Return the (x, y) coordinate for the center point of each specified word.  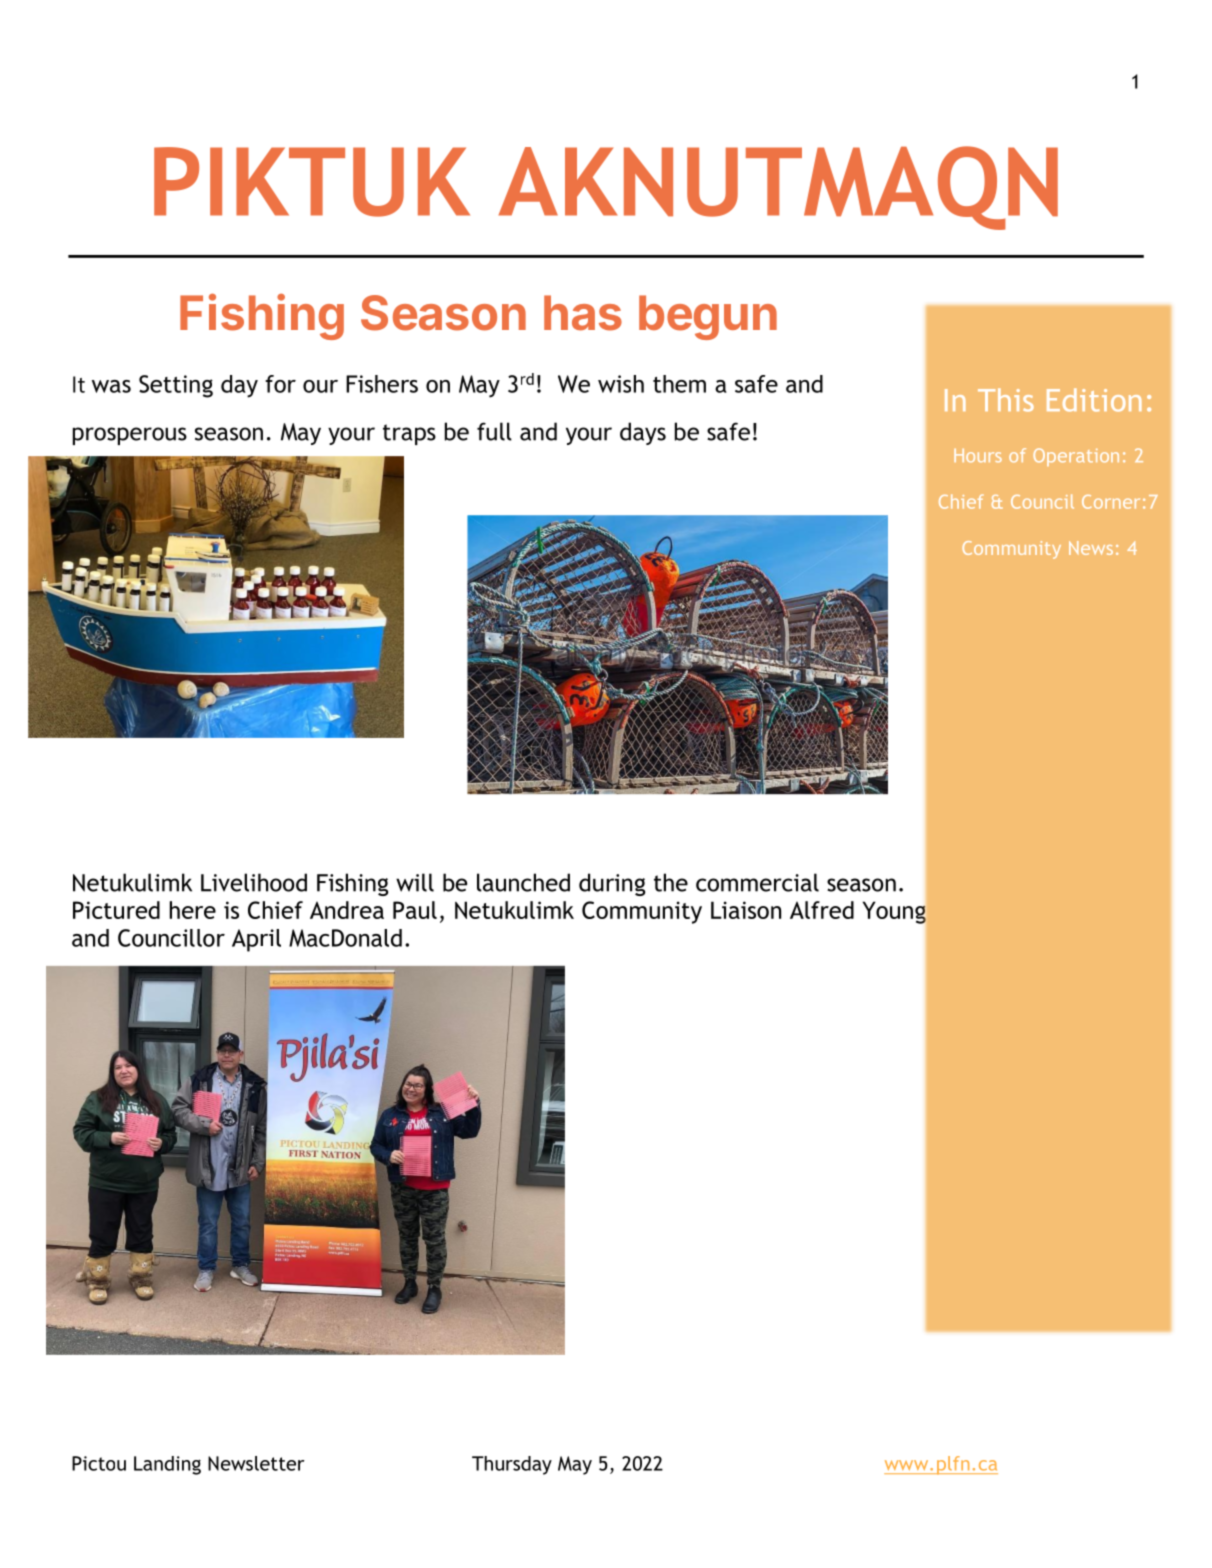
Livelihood (254, 882)
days (643, 433)
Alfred (822, 910)
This (1006, 400)
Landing (167, 1465)
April (256, 940)
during (612, 884)
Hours (978, 455)
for (280, 384)
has (583, 313)
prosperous (130, 436)
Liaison (746, 910)
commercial (757, 882)
